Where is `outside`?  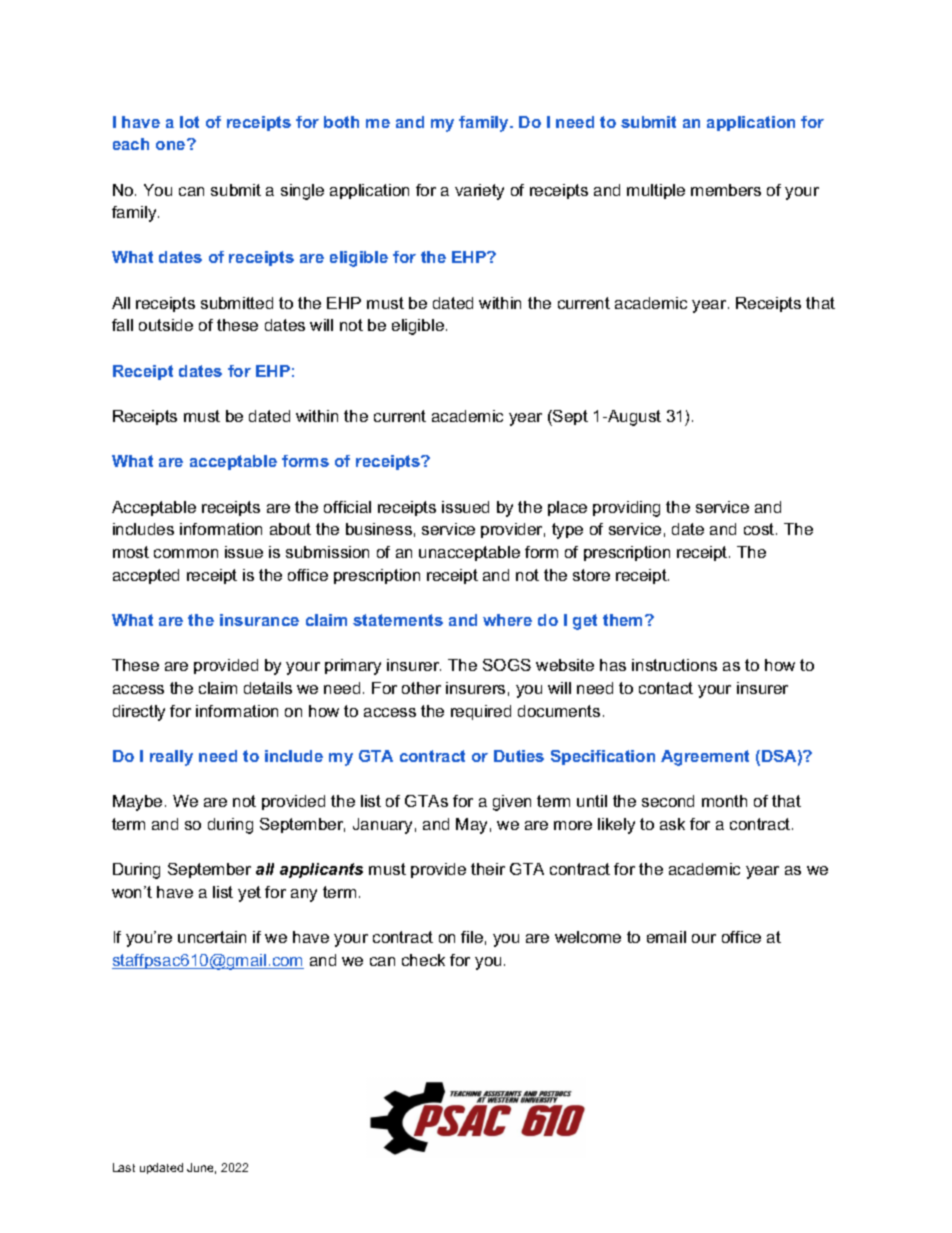 outside is located at coordinates (166, 325).
